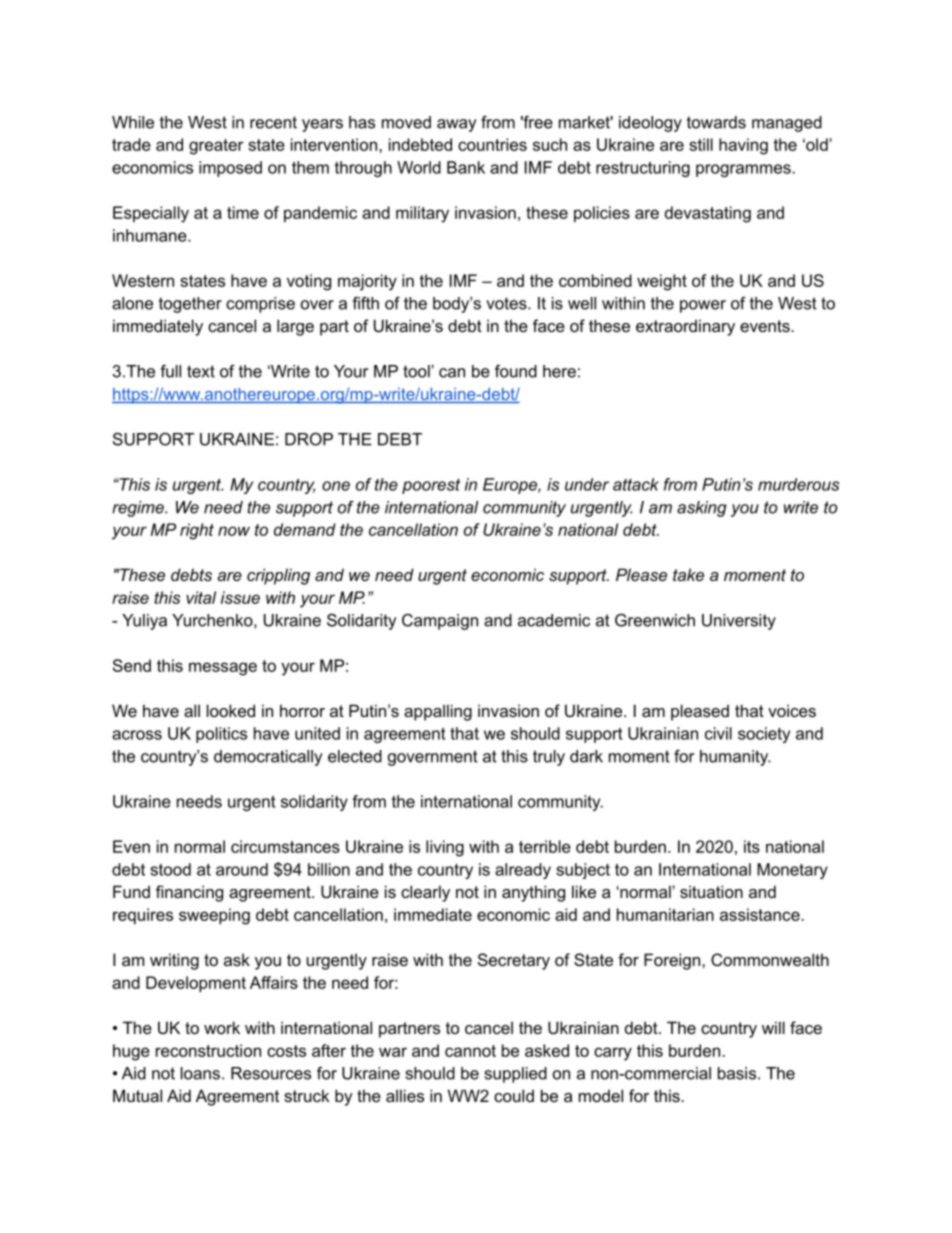  Describe the element at coordinates (752, 846) in the screenshot. I see `its` at that location.
